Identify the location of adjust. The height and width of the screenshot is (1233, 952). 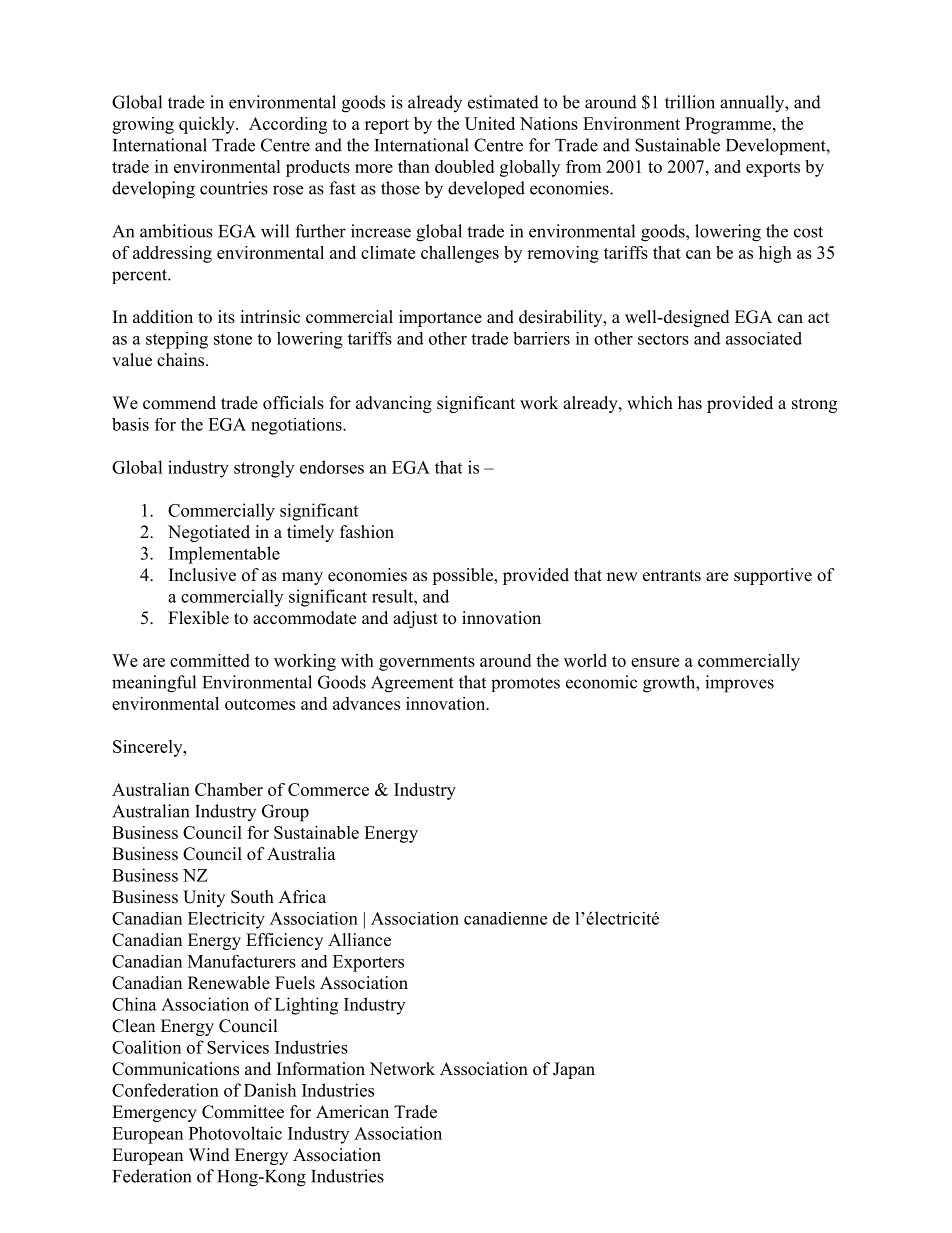
(415, 619).
